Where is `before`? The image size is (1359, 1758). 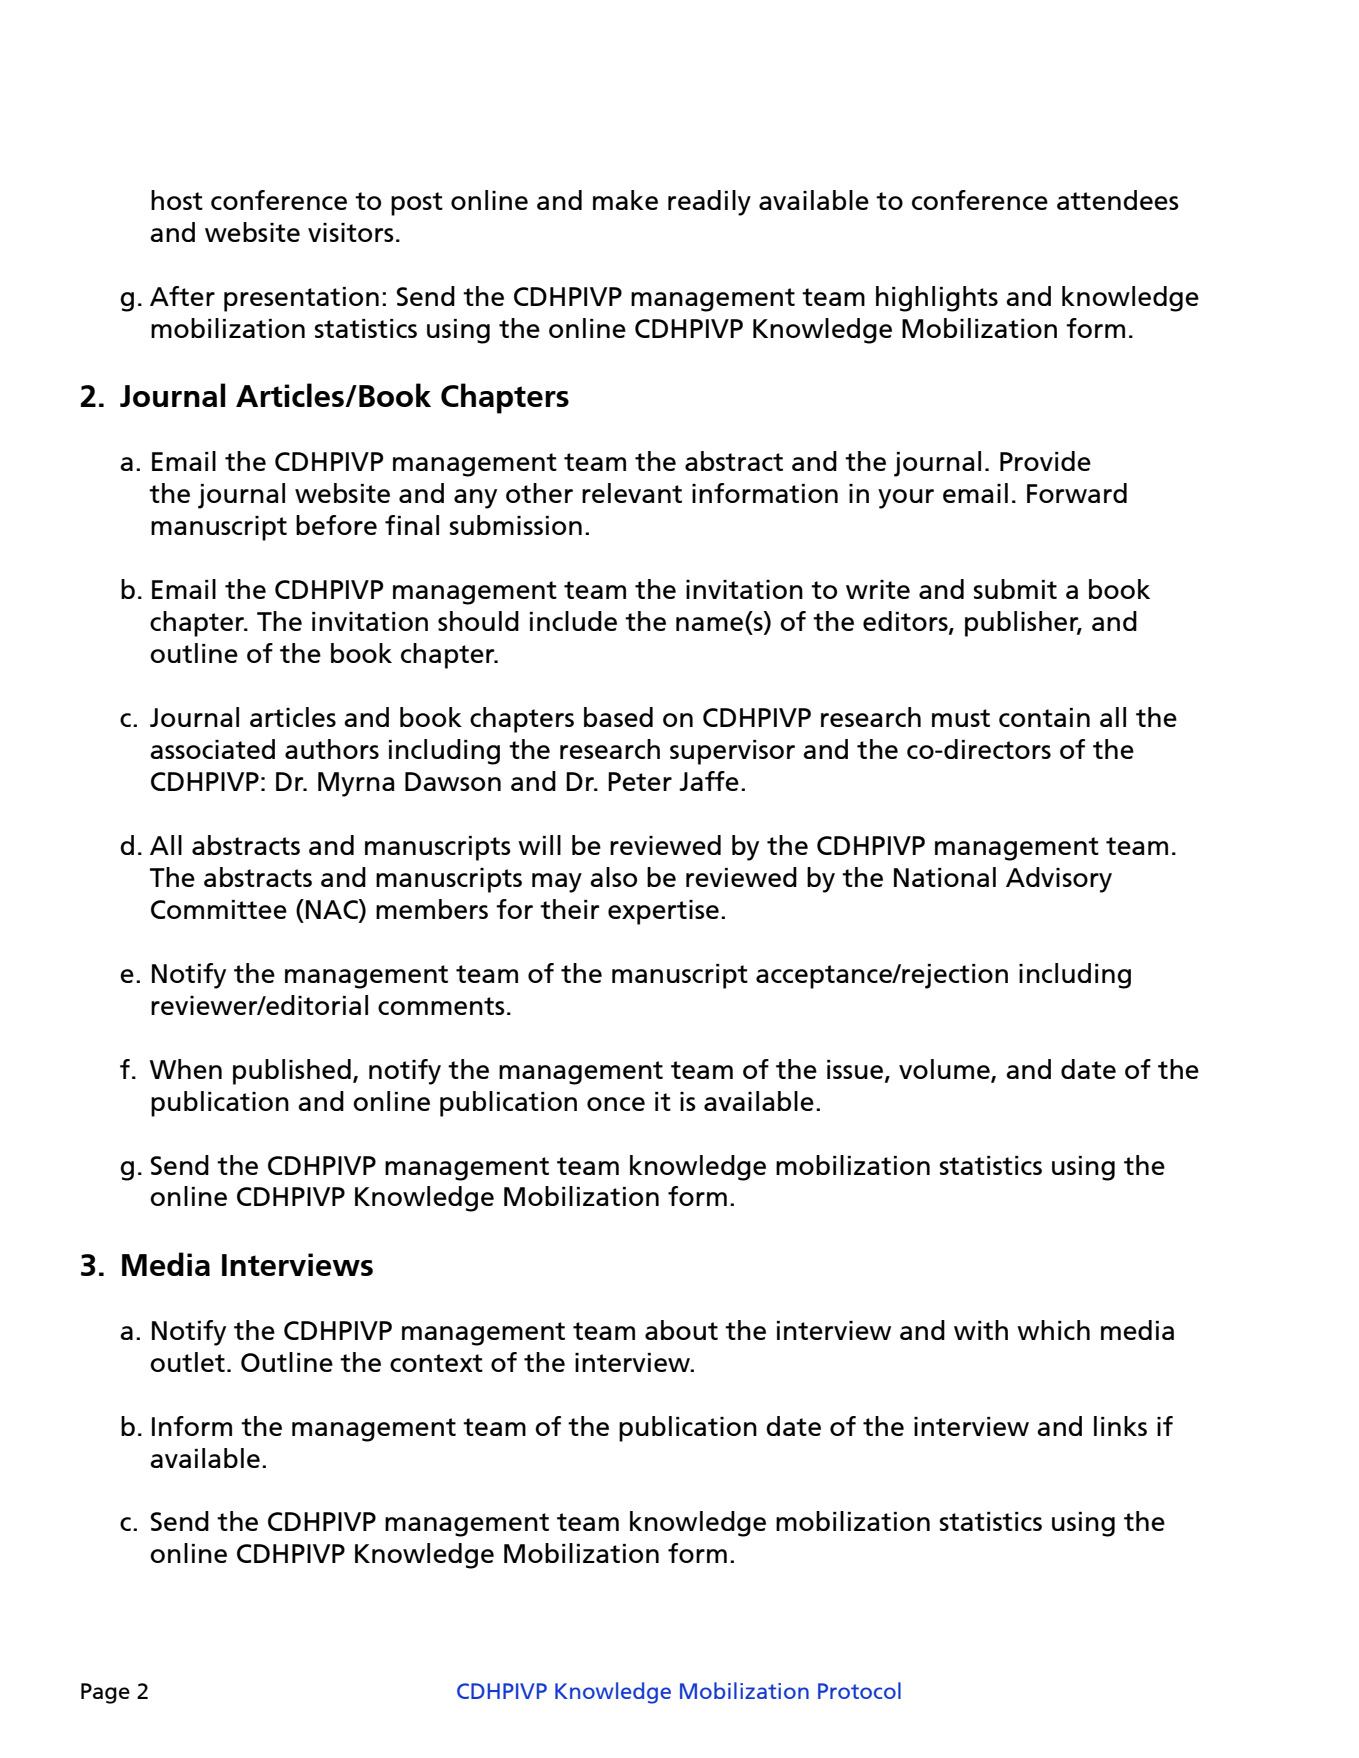 before is located at coordinates (336, 525).
